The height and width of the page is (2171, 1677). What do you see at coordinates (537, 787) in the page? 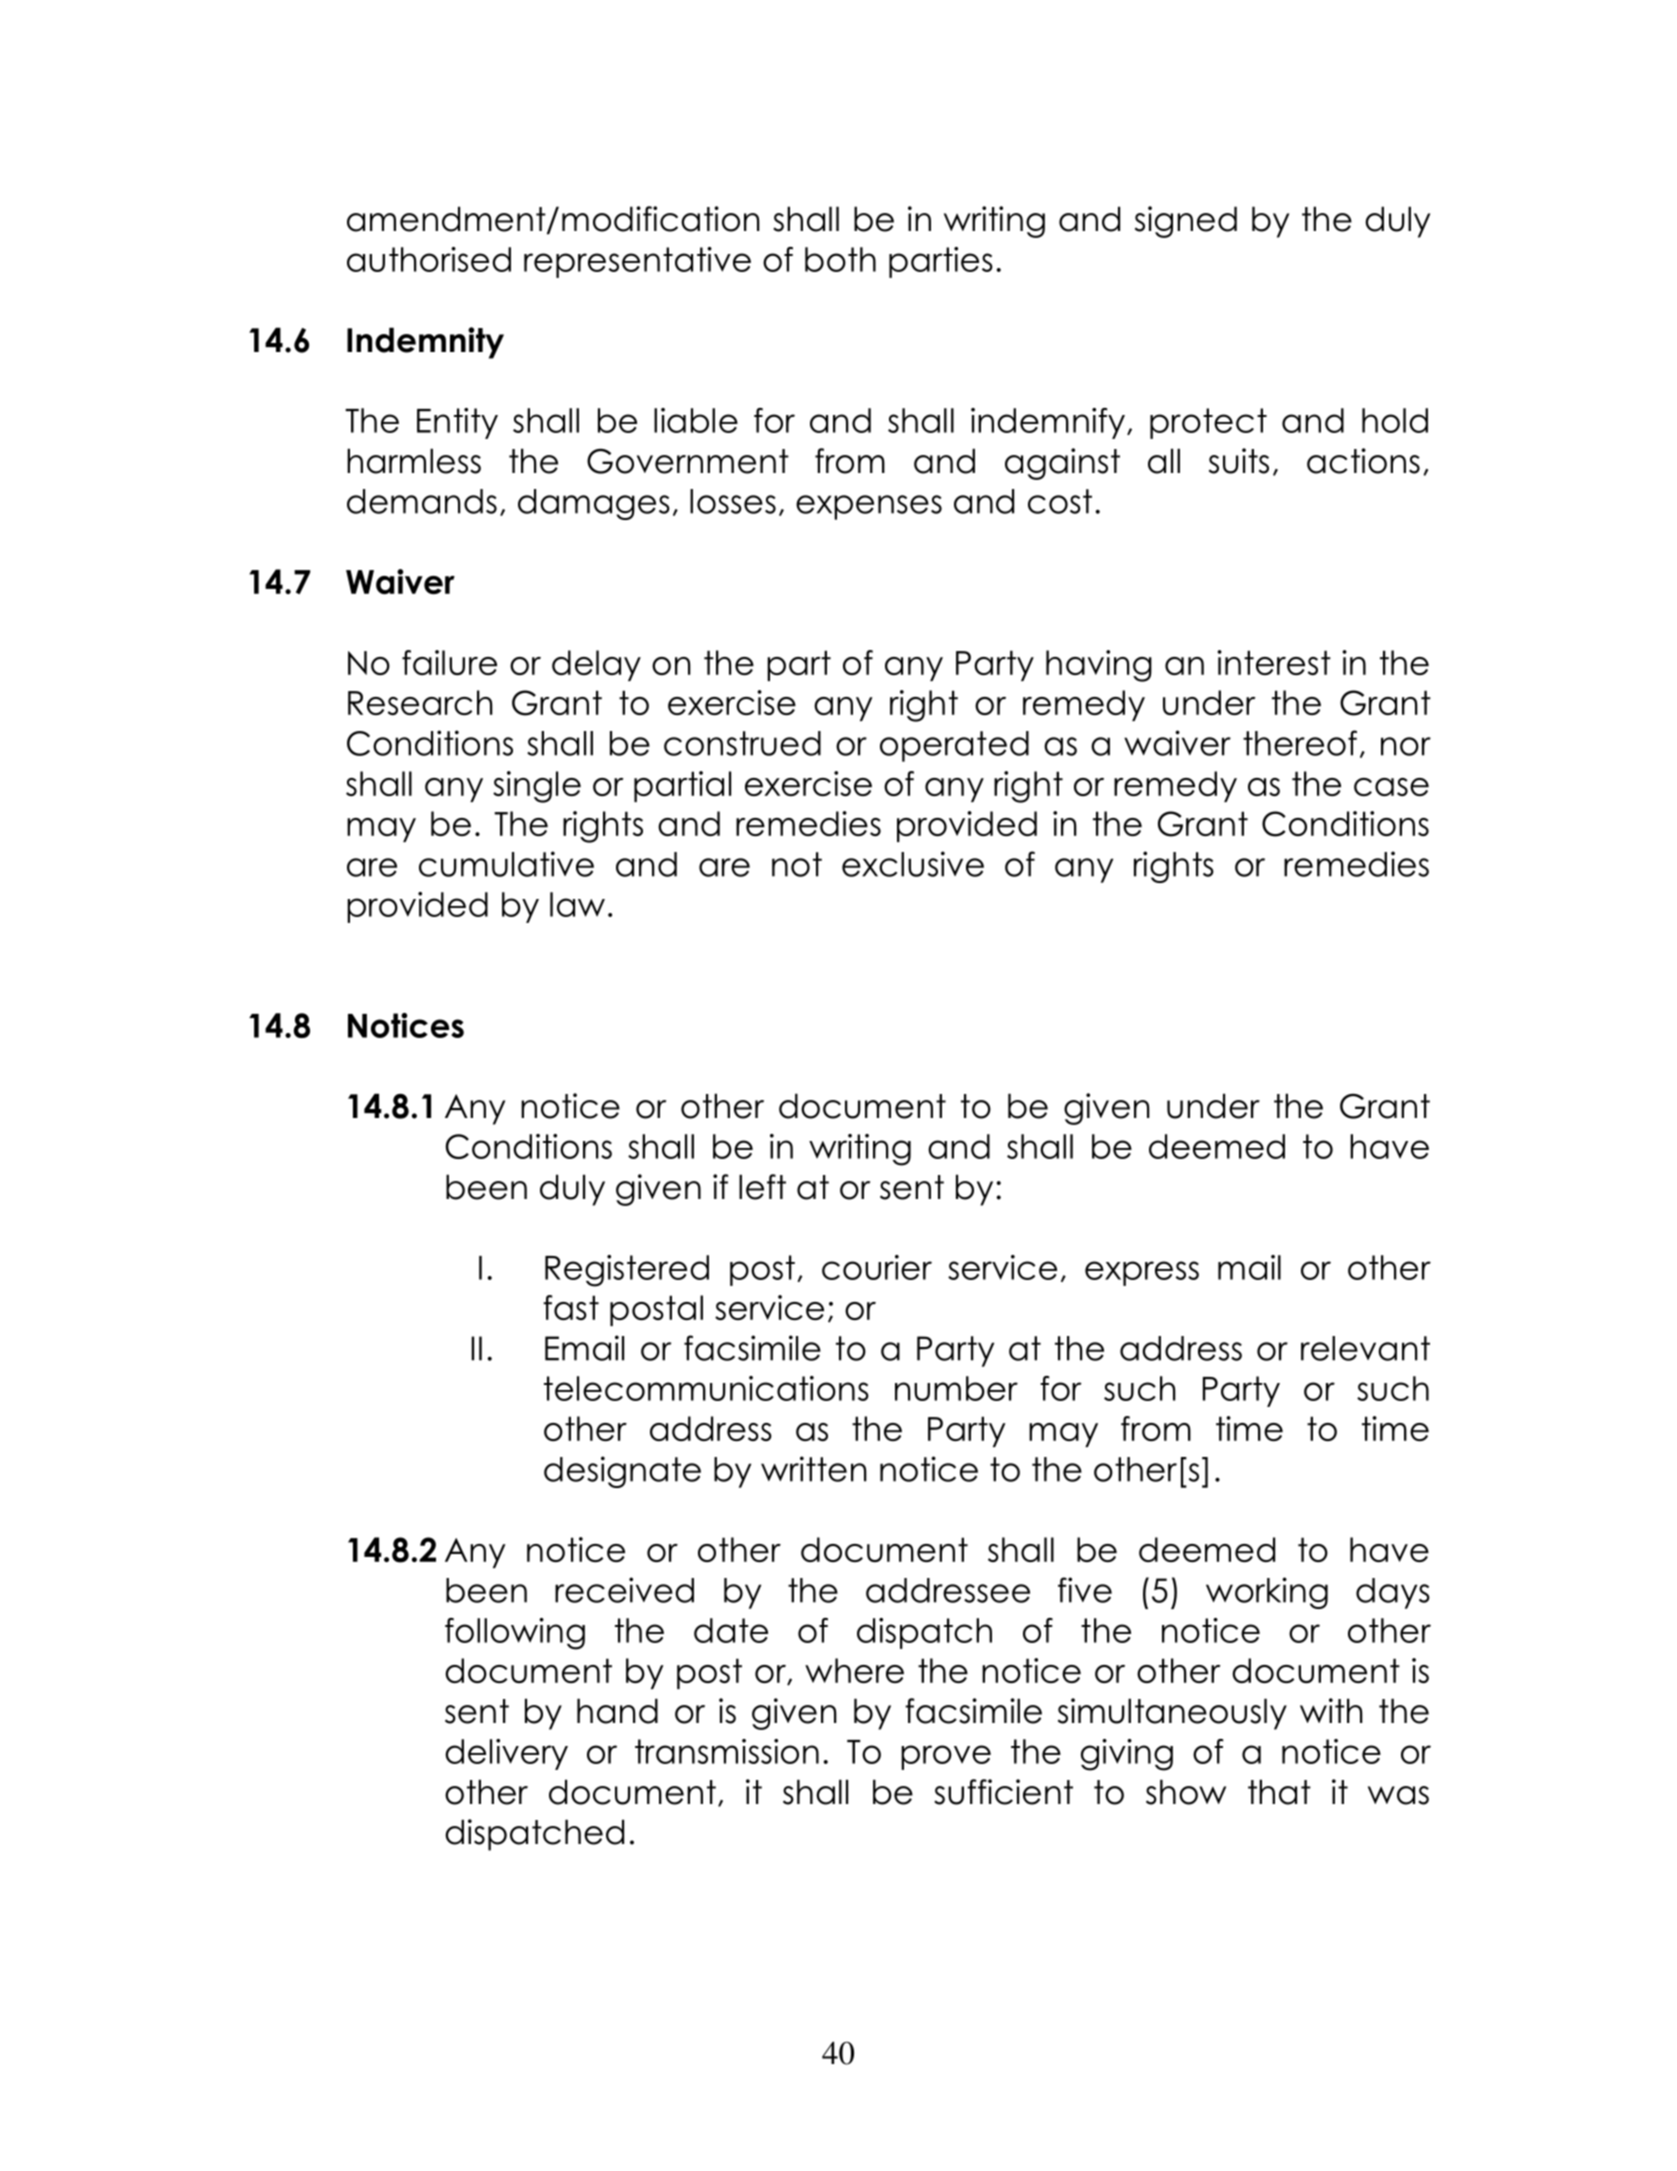
I see `single` at bounding box center [537, 787].
